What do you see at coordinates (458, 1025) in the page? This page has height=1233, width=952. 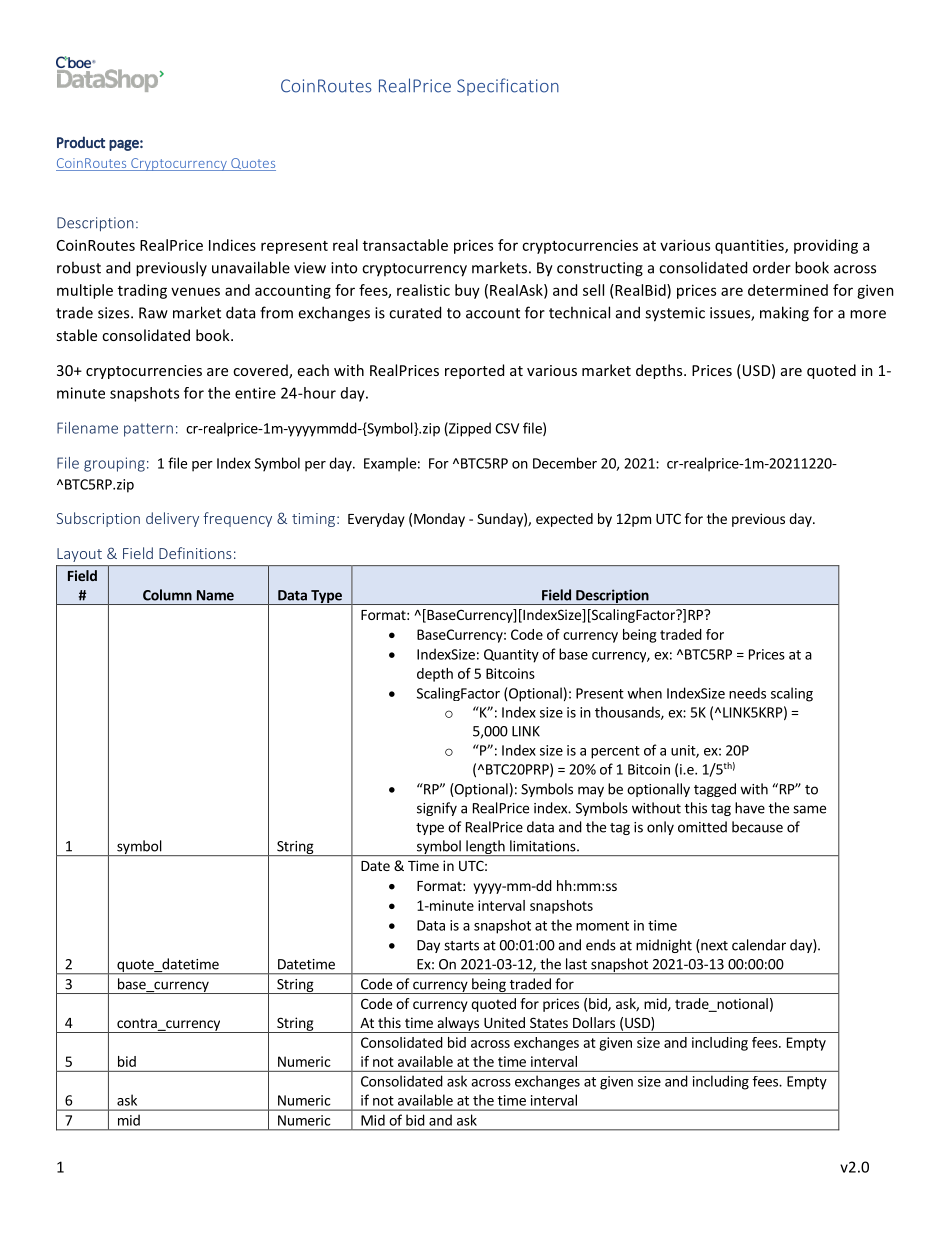 I see `always` at bounding box center [458, 1025].
